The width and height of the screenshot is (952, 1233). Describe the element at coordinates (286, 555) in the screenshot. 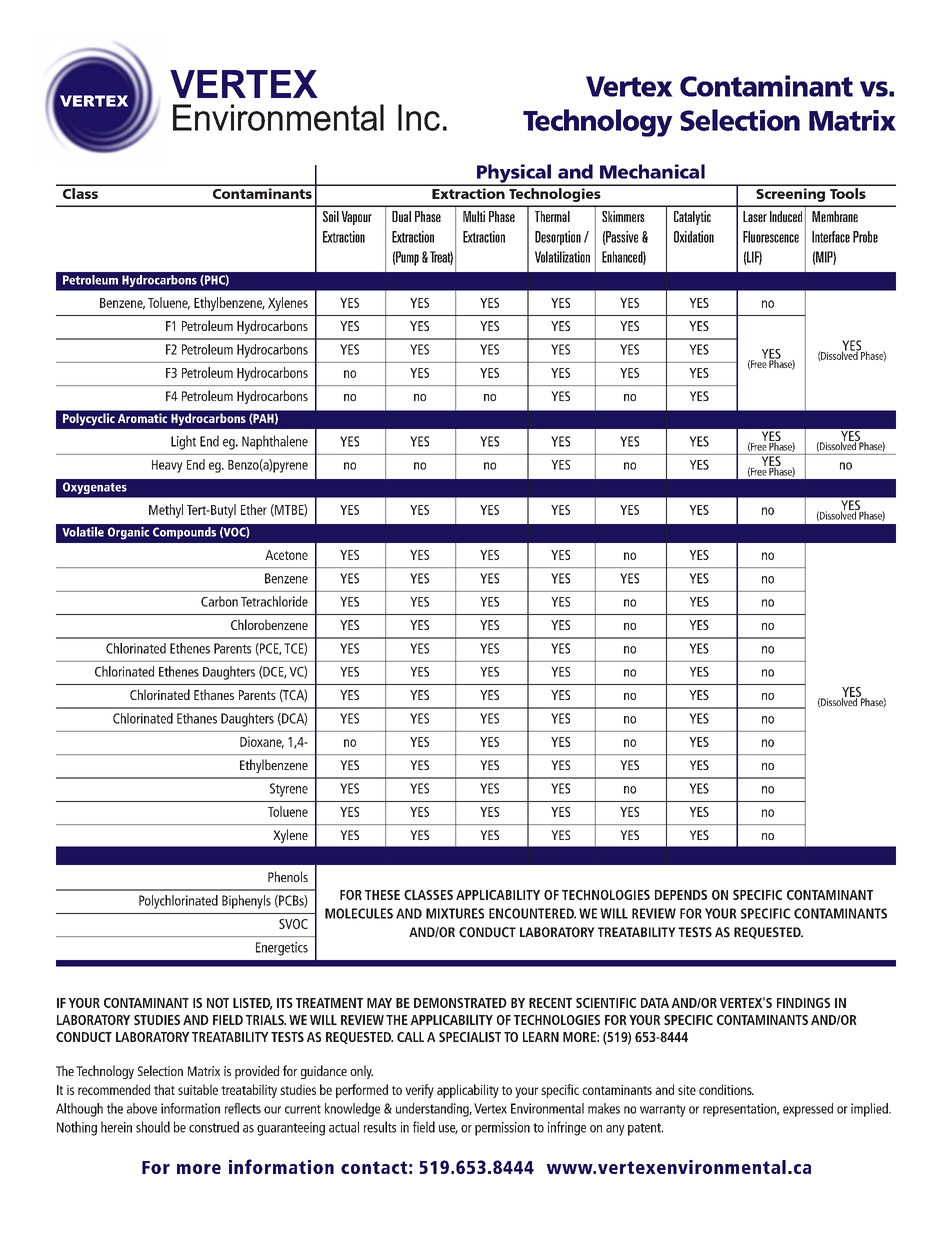

I see `Acetone` at that location.
